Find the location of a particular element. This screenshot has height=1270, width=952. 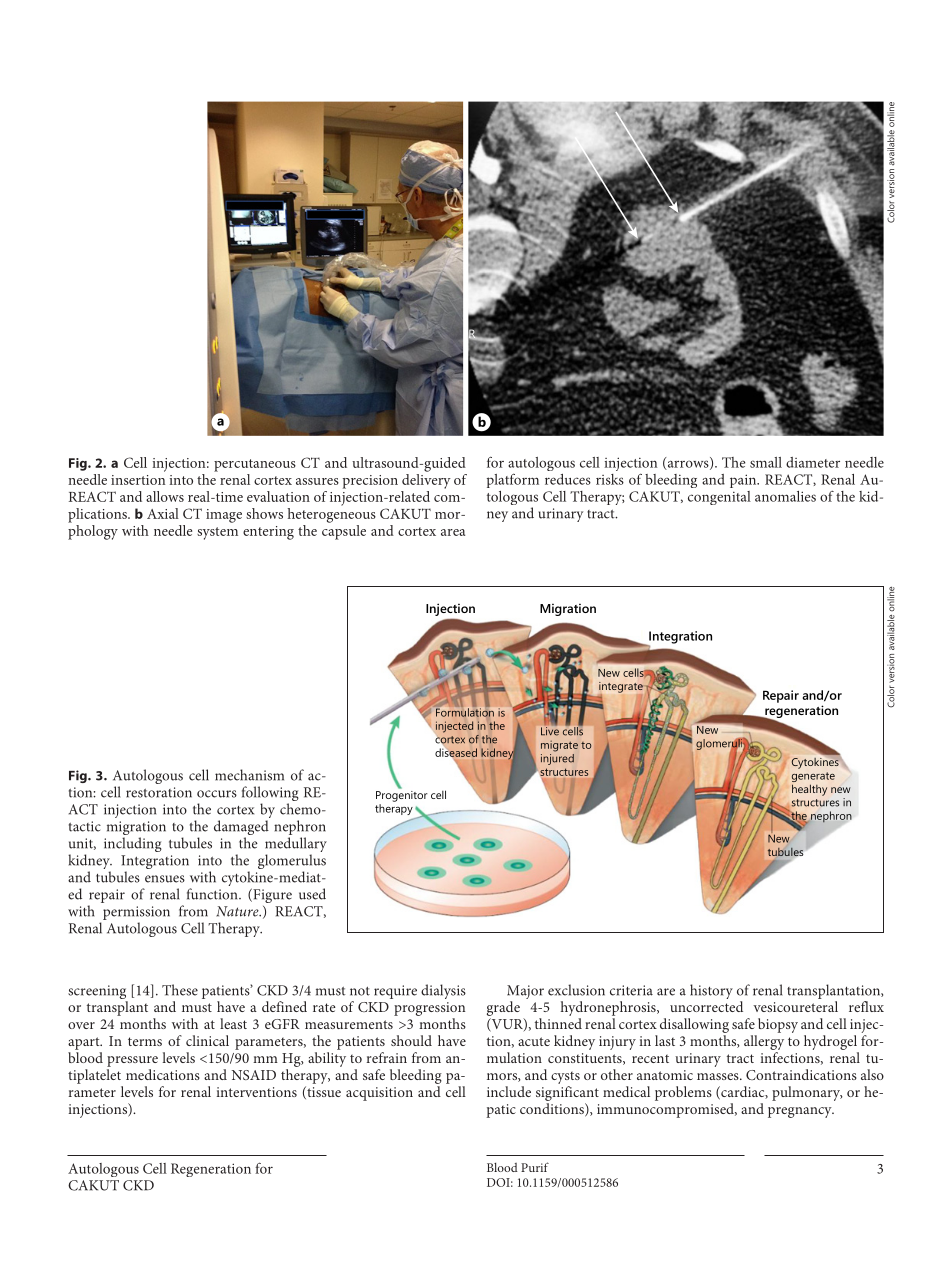

platform is located at coordinates (513, 480).
